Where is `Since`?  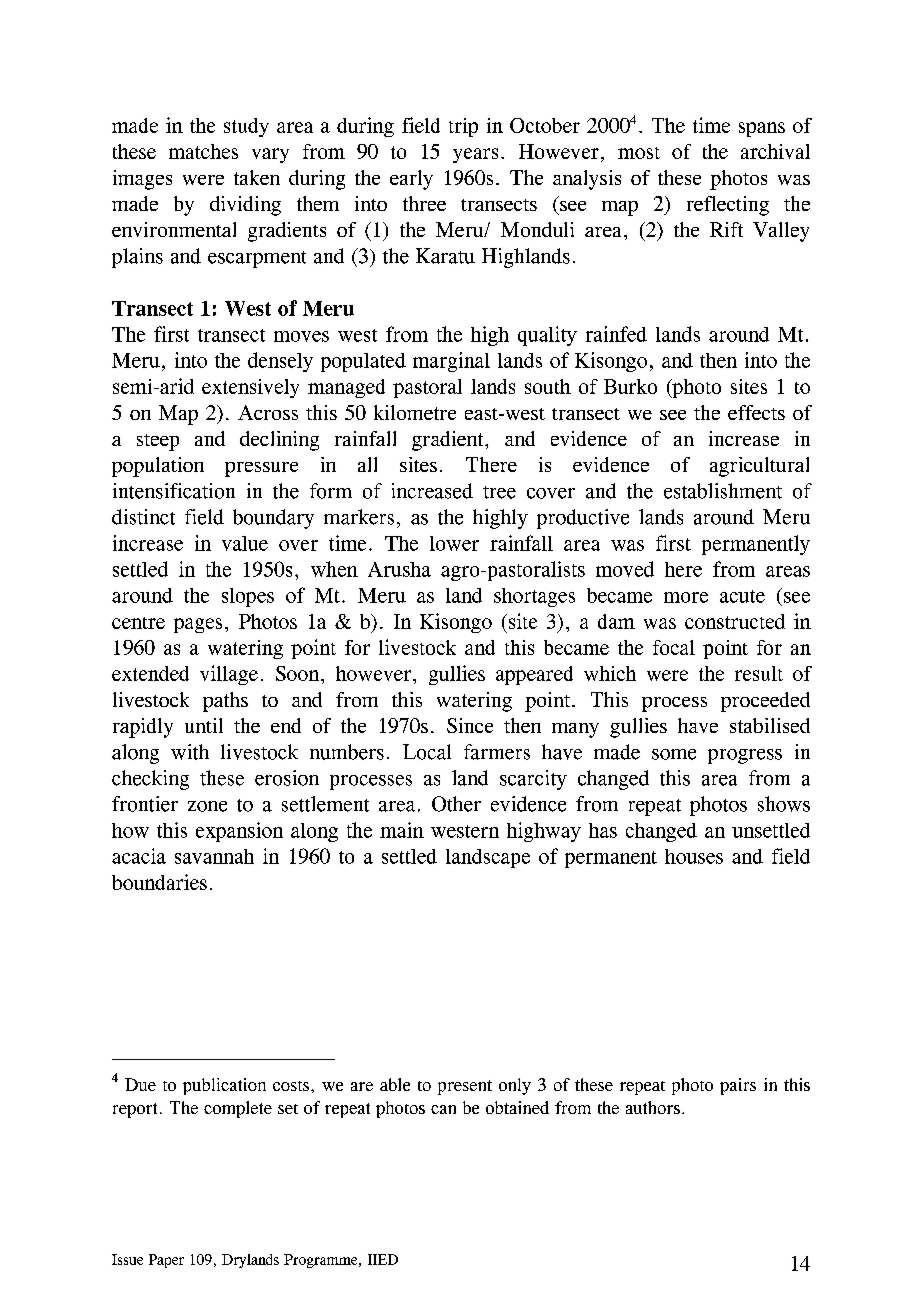
Since is located at coordinates (470, 725).
